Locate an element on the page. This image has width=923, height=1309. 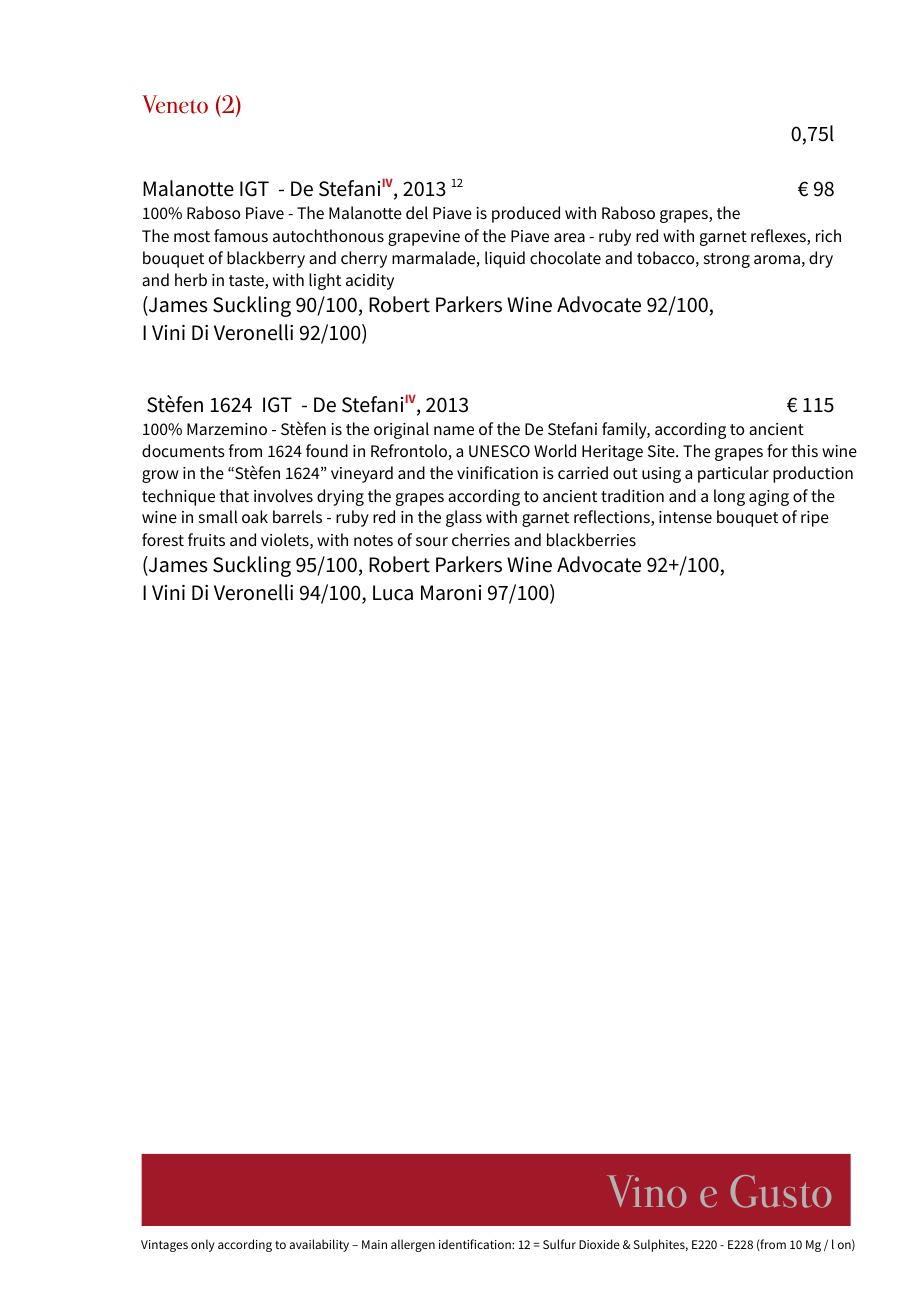
Gusto is located at coordinates (781, 1191).
